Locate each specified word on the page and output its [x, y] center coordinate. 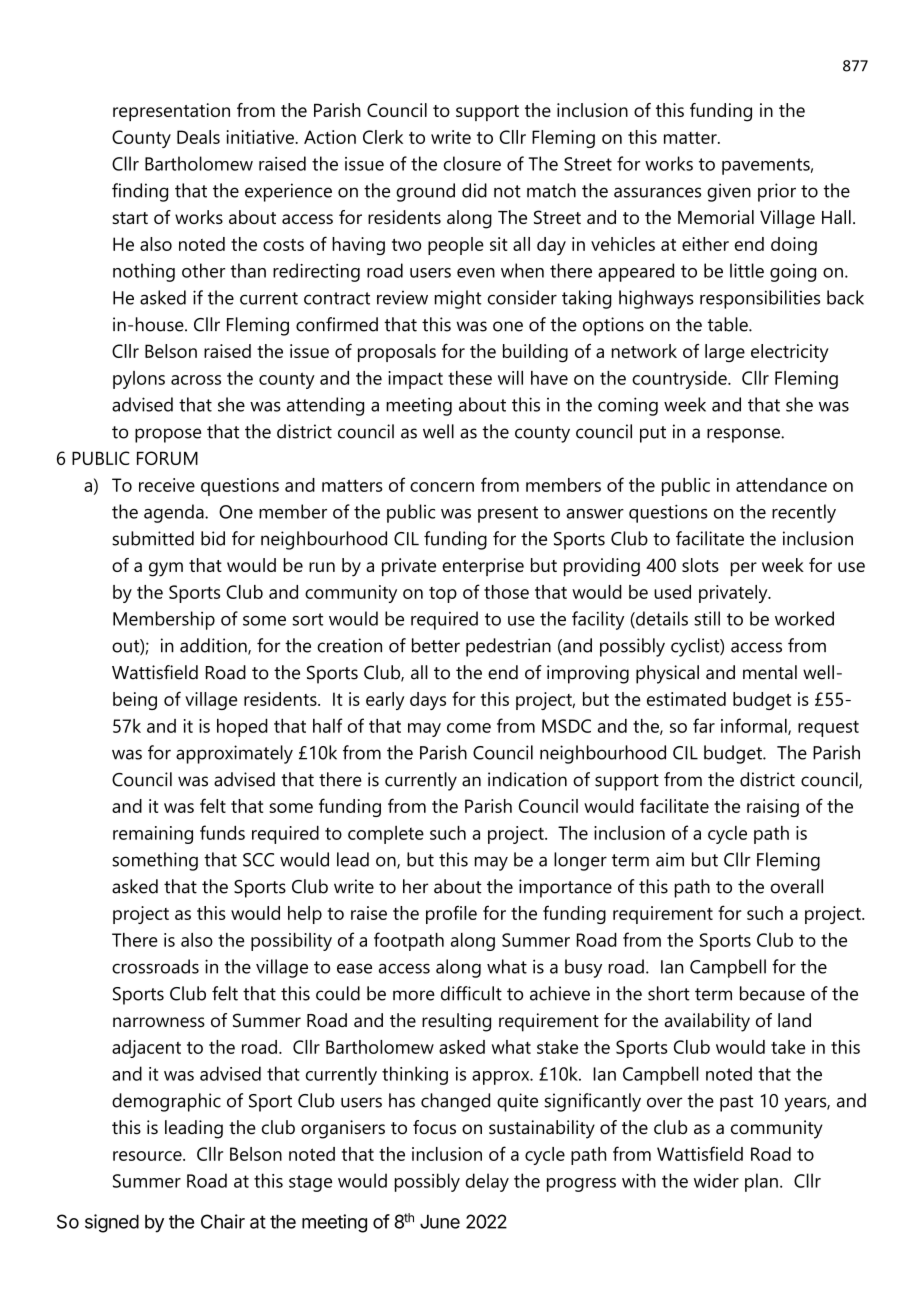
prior [777, 192]
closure [472, 163]
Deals [198, 137]
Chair [223, 1221]
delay [487, 1182]
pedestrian [508, 647]
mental [770, 672]
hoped [242, 728]
